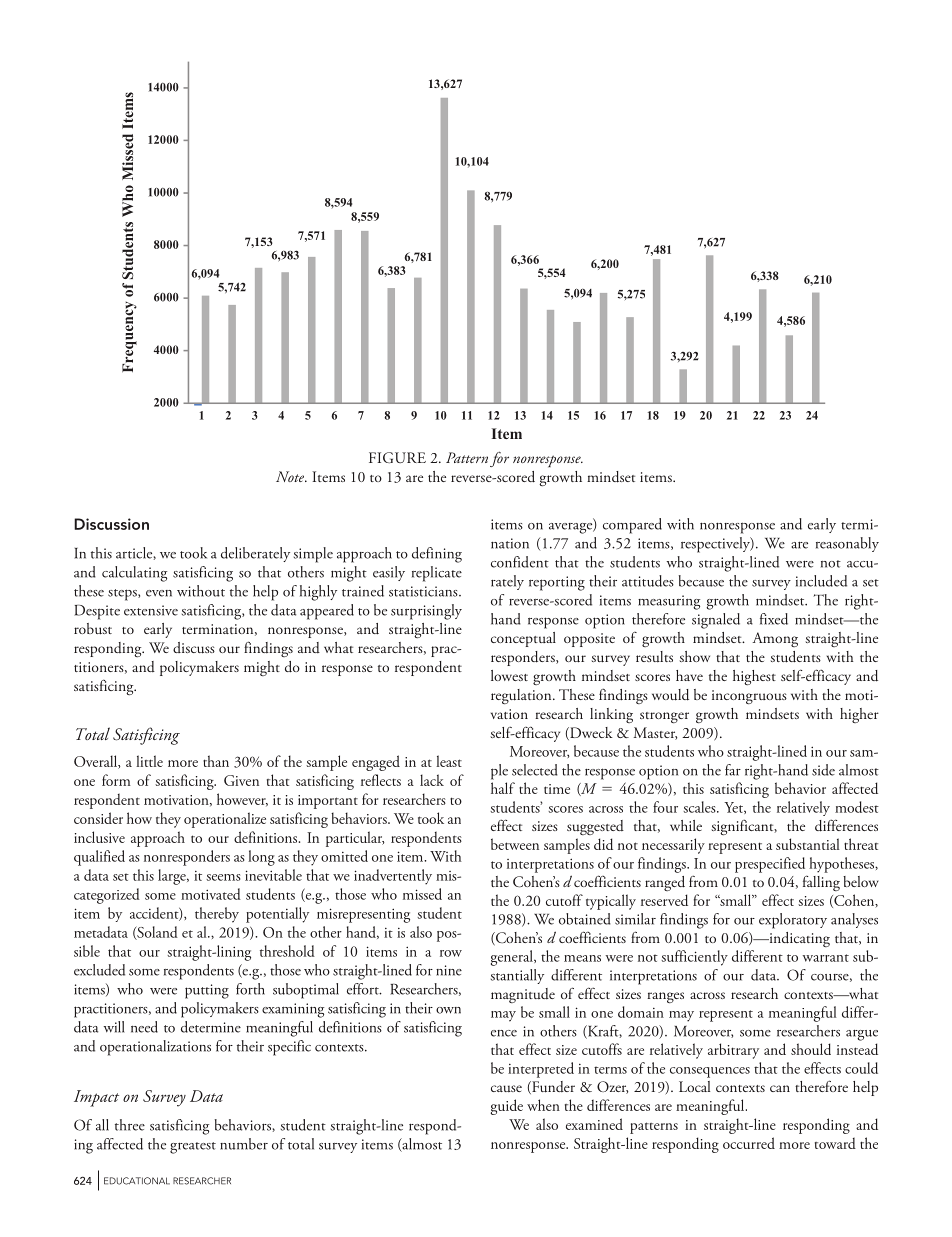 Image resolution: width=952 pixels, height=1237 pixels. I want to click on Note, so click(291, 476).
